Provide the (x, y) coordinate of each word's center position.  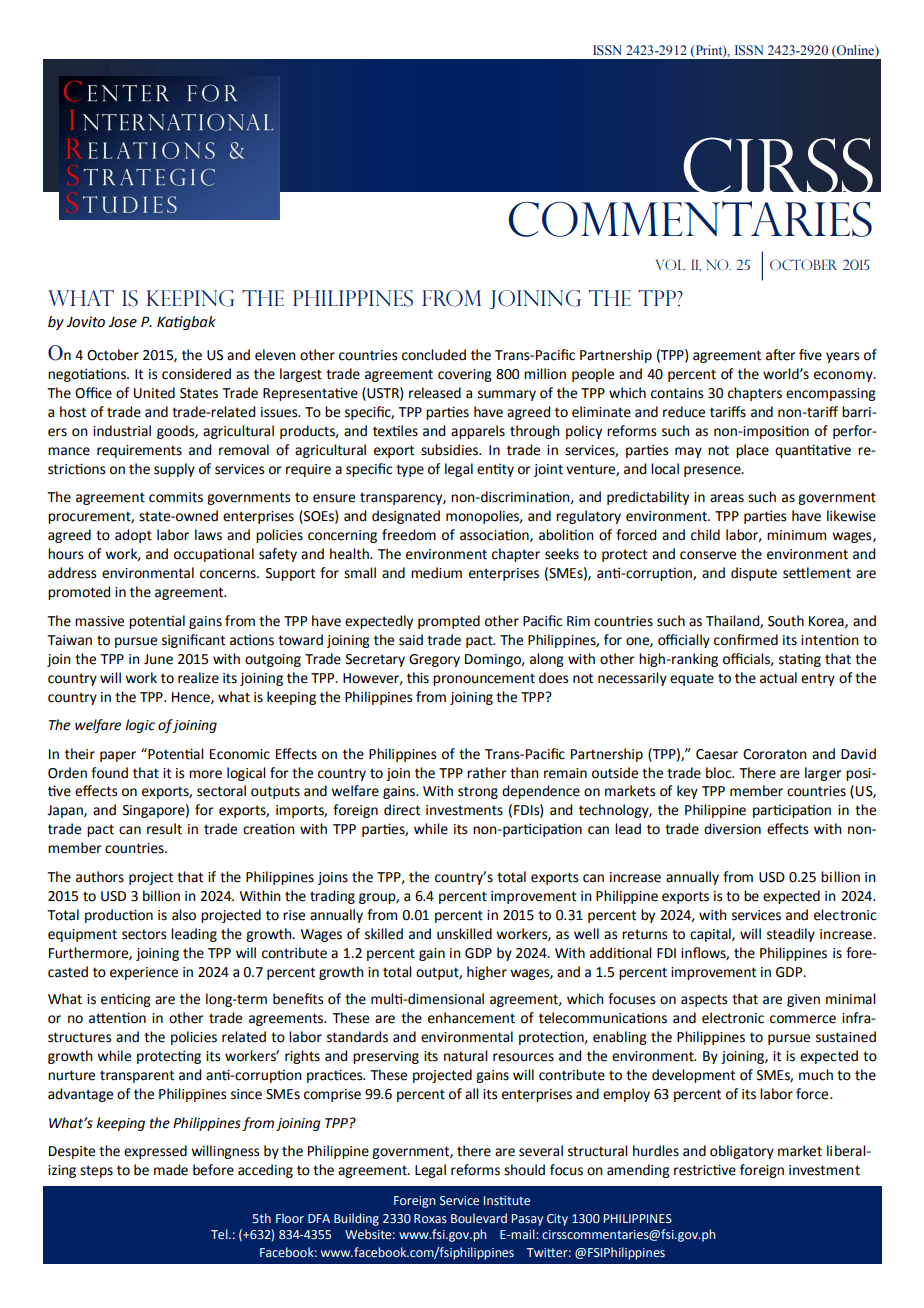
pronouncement (484, 679)
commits (176, 497)
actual (778, 678)
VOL (671, 264)
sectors (144, 934)
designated (406, 517)
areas (727, 498)
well (586, 934)
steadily (791, 935)
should (524, 1170)
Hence (192, 698)
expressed (155, 1152)
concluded (434, 355)
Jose (122, 322)
